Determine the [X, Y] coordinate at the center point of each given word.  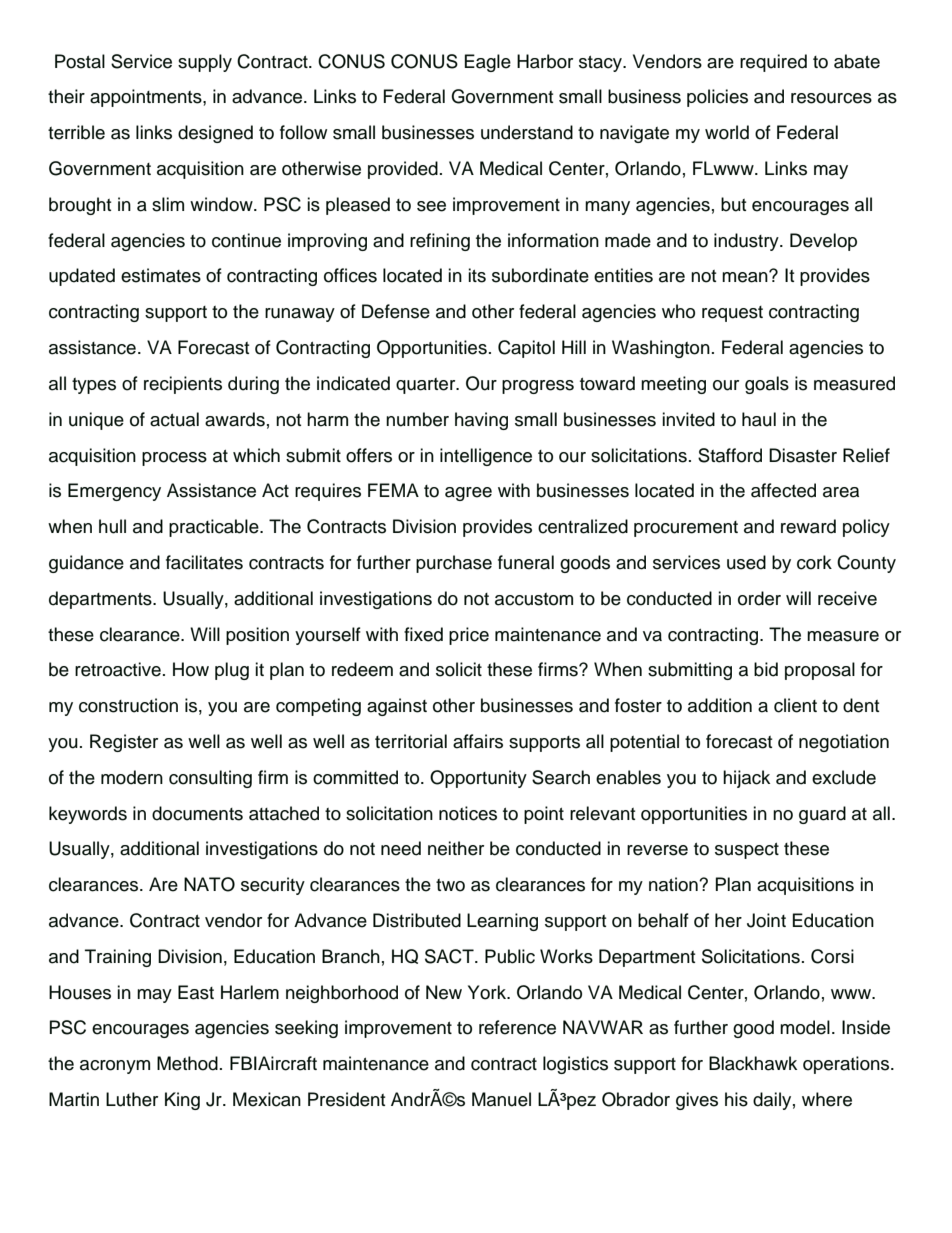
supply [205, 63]
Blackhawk [753, 1063]
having [481, 421]
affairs [478, 741]
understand [527, 132]
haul [759, 419]
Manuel [501, 1099]
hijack [746, 779]
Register [124, 743]
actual [174, 419]
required [773, 63]
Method [187, 1063]
